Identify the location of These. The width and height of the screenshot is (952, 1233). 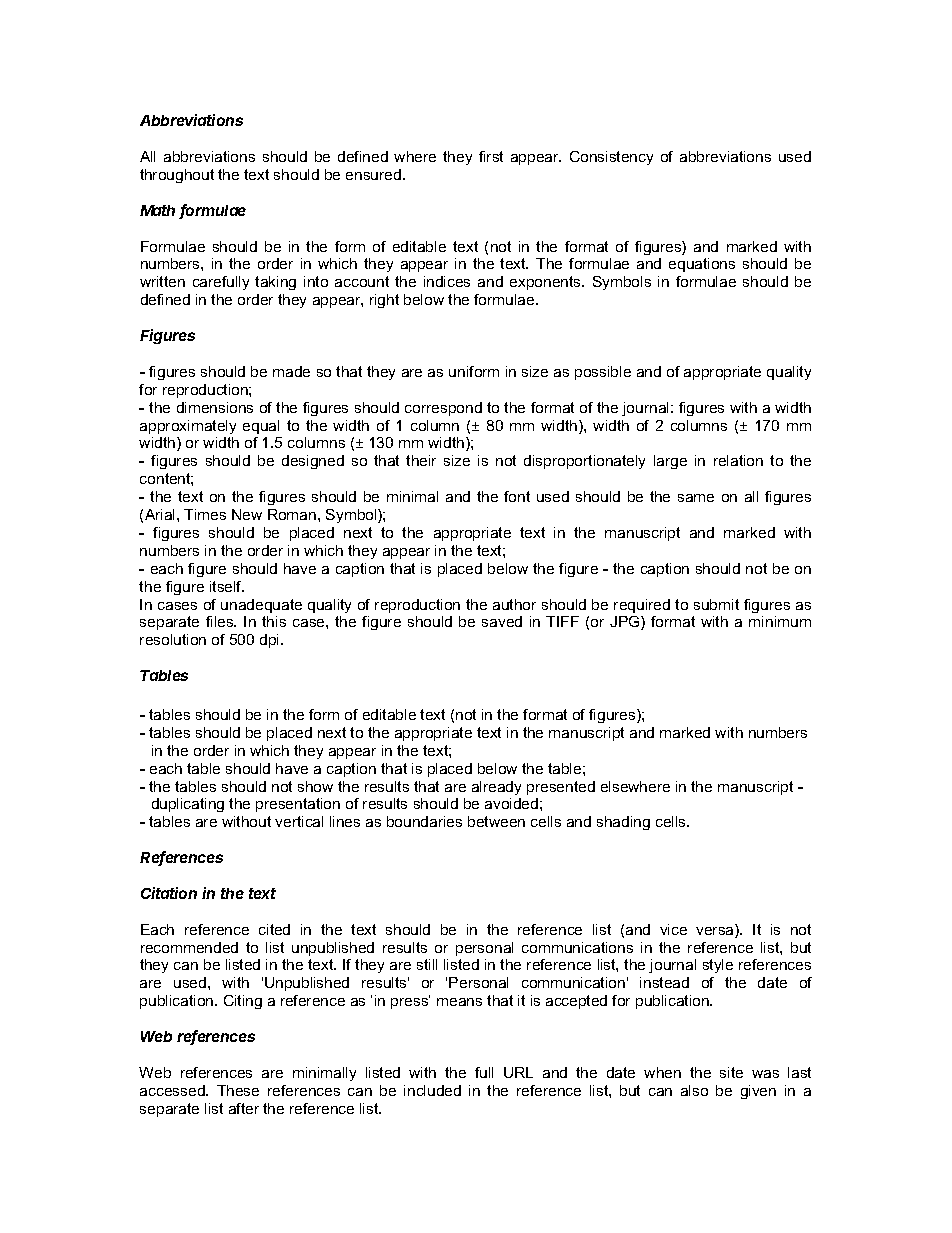
(238, 1090).
